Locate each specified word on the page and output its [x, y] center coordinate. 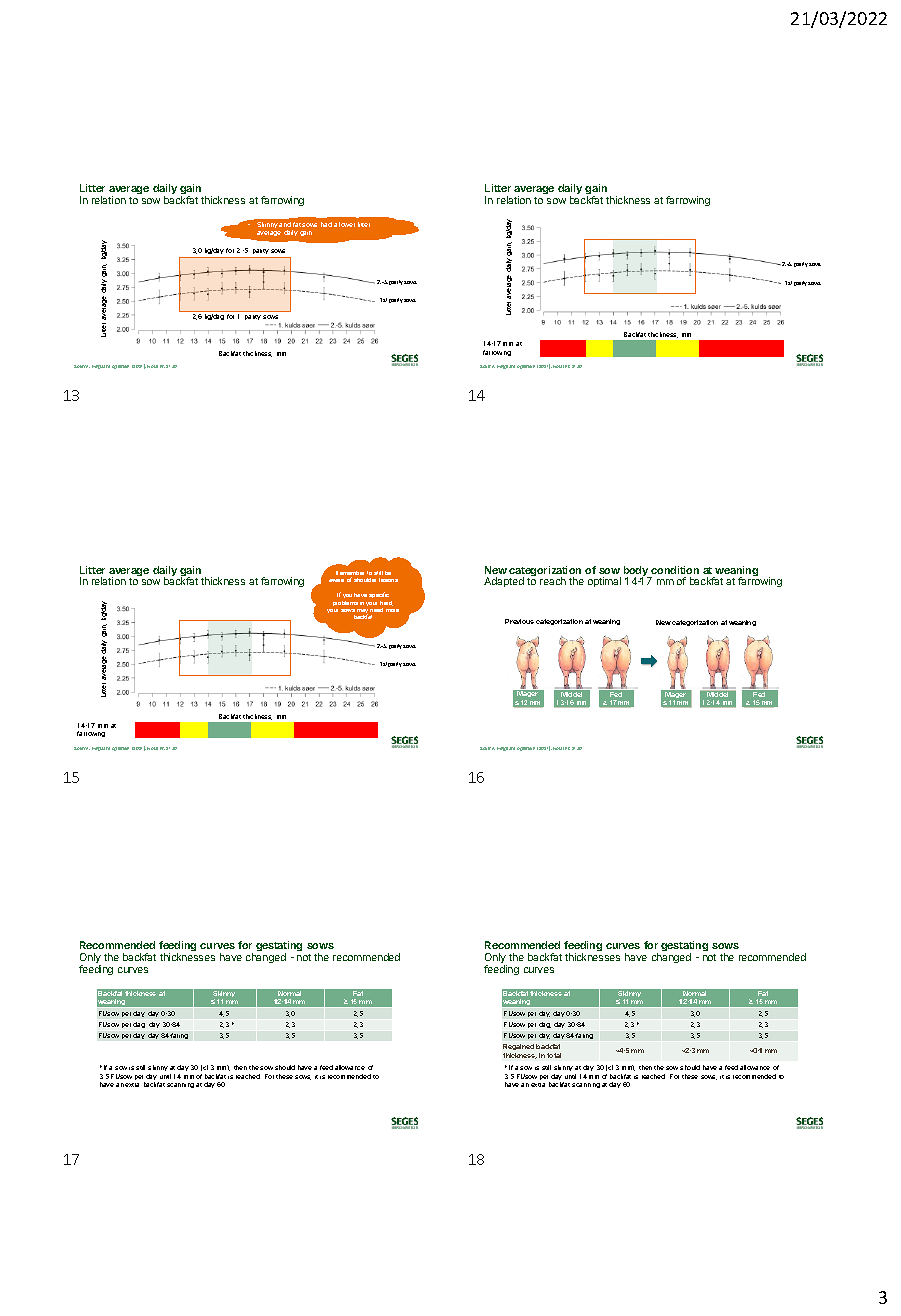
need [376, 610]
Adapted [504, 582]
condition [675, 570]
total [554, 1055]
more [392, 610]
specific [379, 595]
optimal [604, 582]
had [326, 224]
